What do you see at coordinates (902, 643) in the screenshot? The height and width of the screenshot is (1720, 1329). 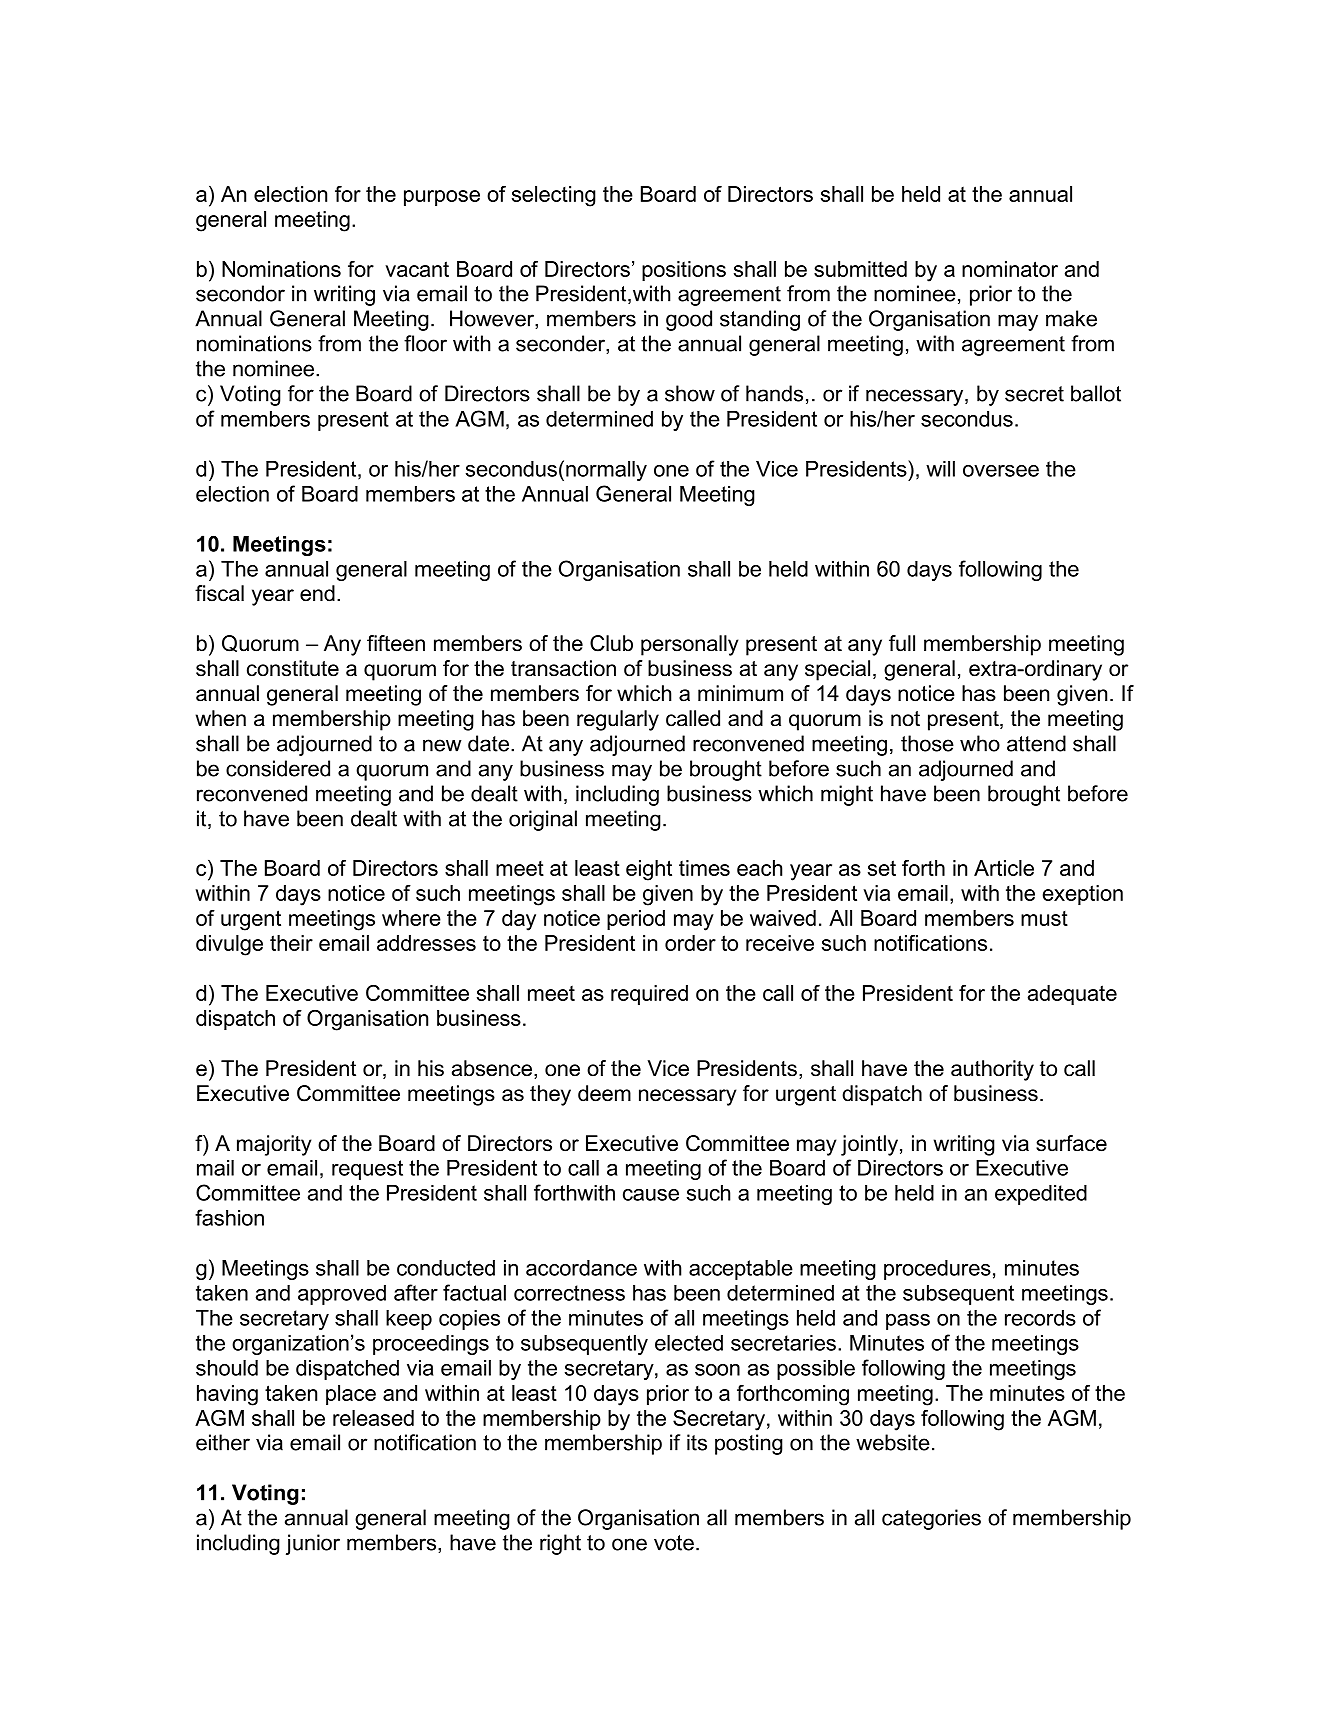 I see `full` at bounding box center [902, 643].
